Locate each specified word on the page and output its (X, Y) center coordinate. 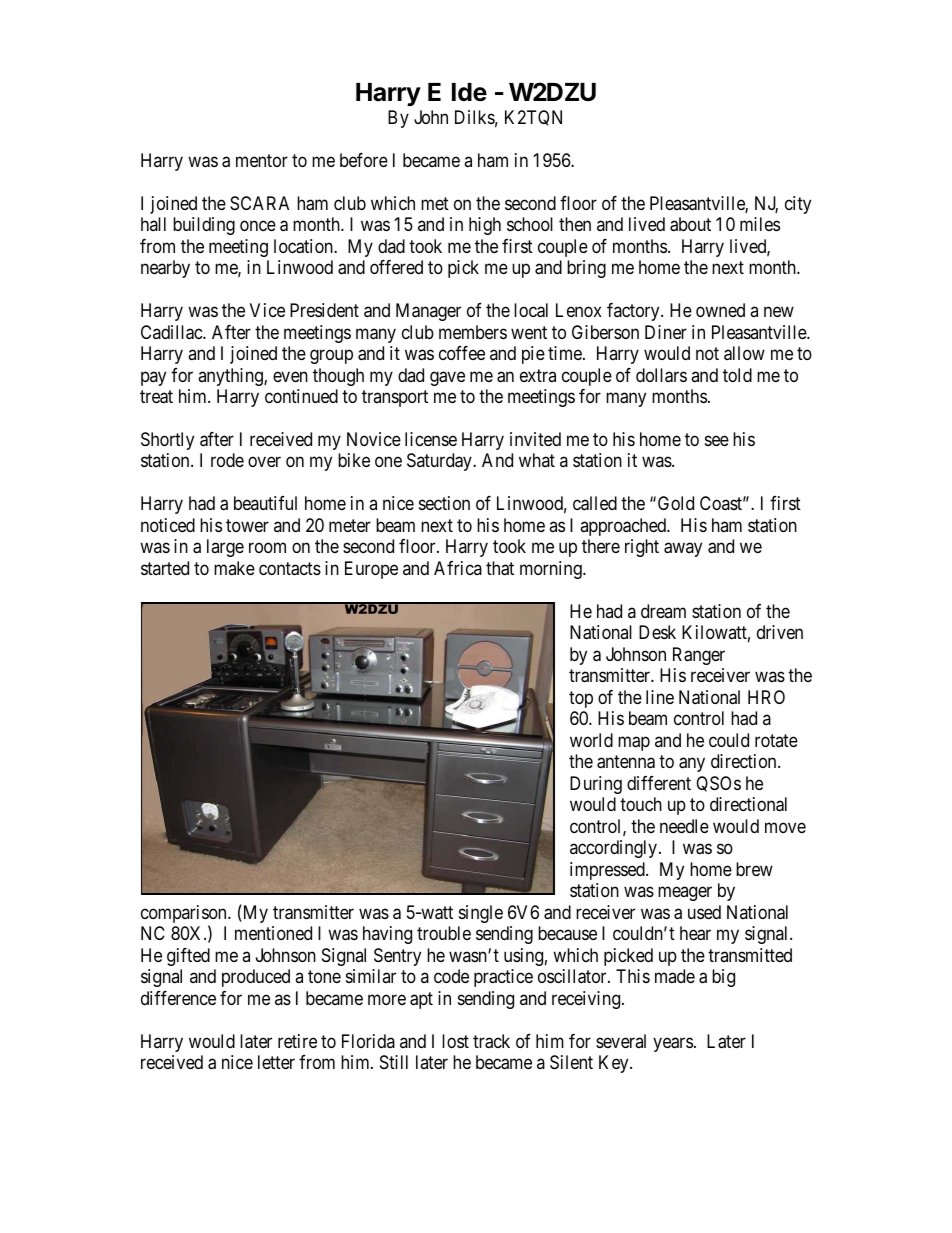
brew (754, 869)
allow (744, 353)
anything (231, 377)
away (683, 550)
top (581, 699)
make (234, 568)
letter (276, 1062)
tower (247, 525)
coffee (462, 353)
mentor (262, 160)
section (444, 503)
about (690, 224)
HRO (766, 697)
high (485, 226)
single (481, 914)
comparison (185, 915)
